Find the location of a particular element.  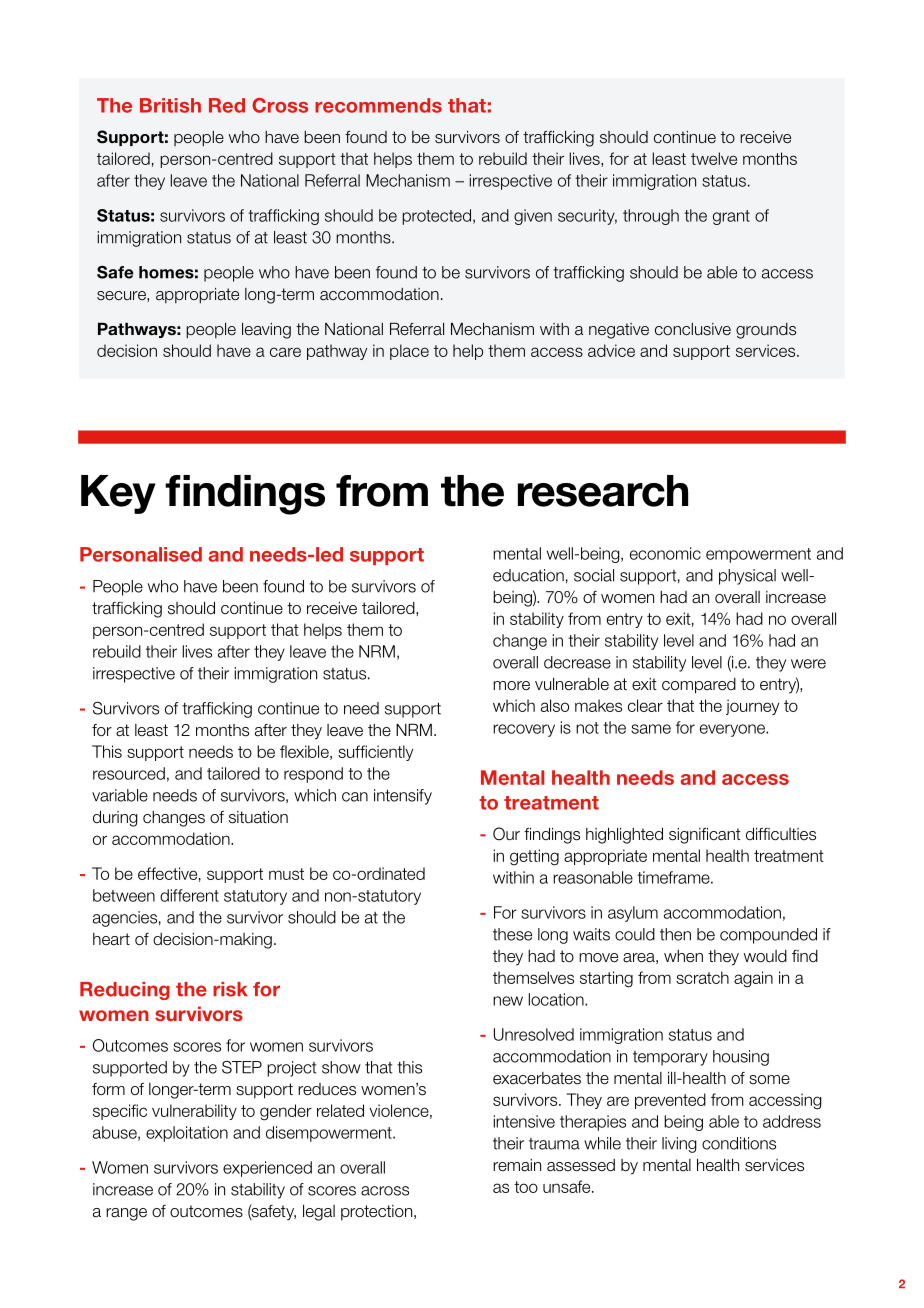

exploitation is located at coordinates (187, 1134).
